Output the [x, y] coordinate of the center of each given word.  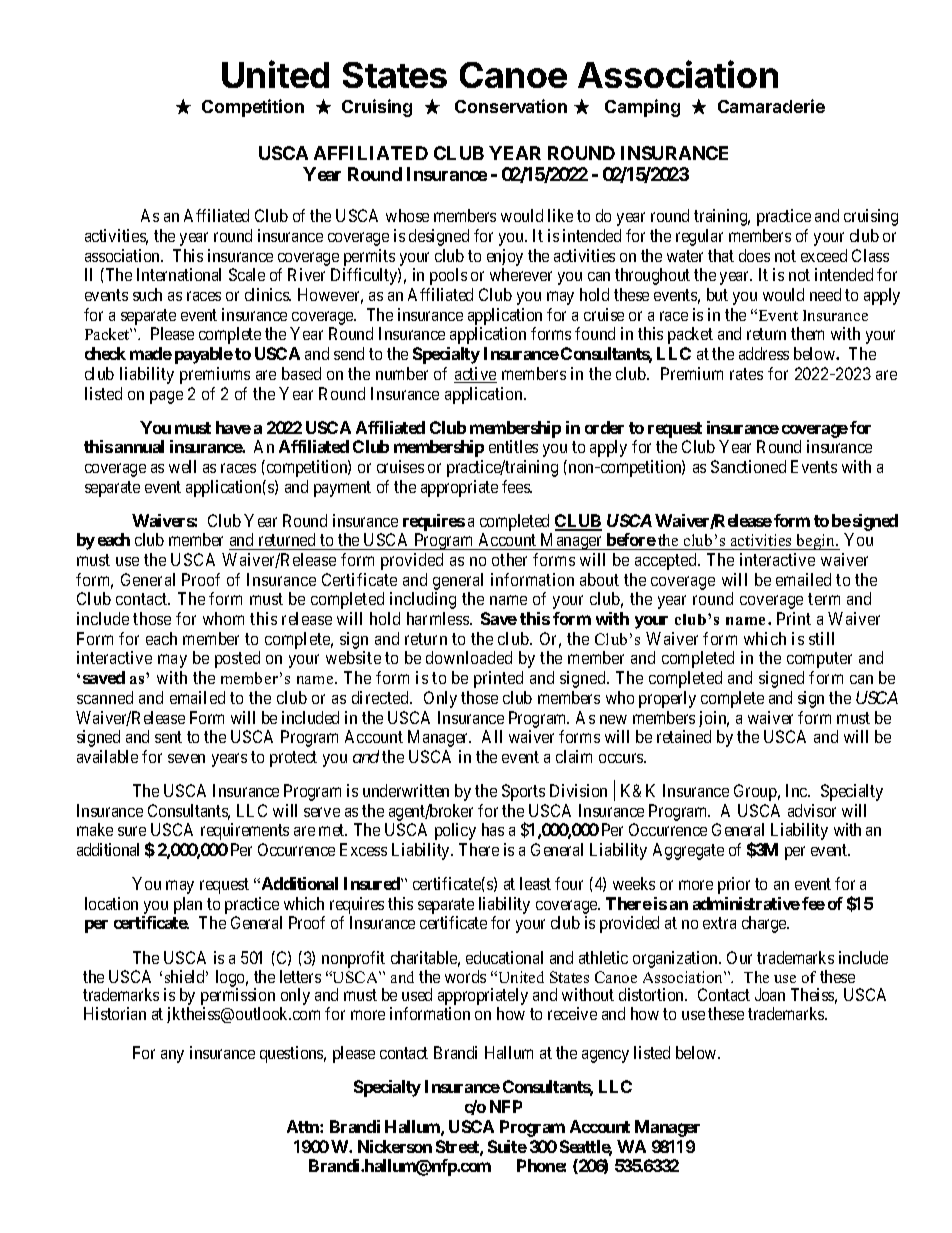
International [179, 274]
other [509, 559]
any [172, 1056]
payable [204, 355]
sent [168, 737]
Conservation [511, 106]
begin [816, 542]
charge [765, 924]
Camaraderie [771, 106]
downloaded [469, 657]
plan [188, 905]
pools [448, 276]
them [807, 333]
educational [504, 957]
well [182, 466]
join [714, 719]
